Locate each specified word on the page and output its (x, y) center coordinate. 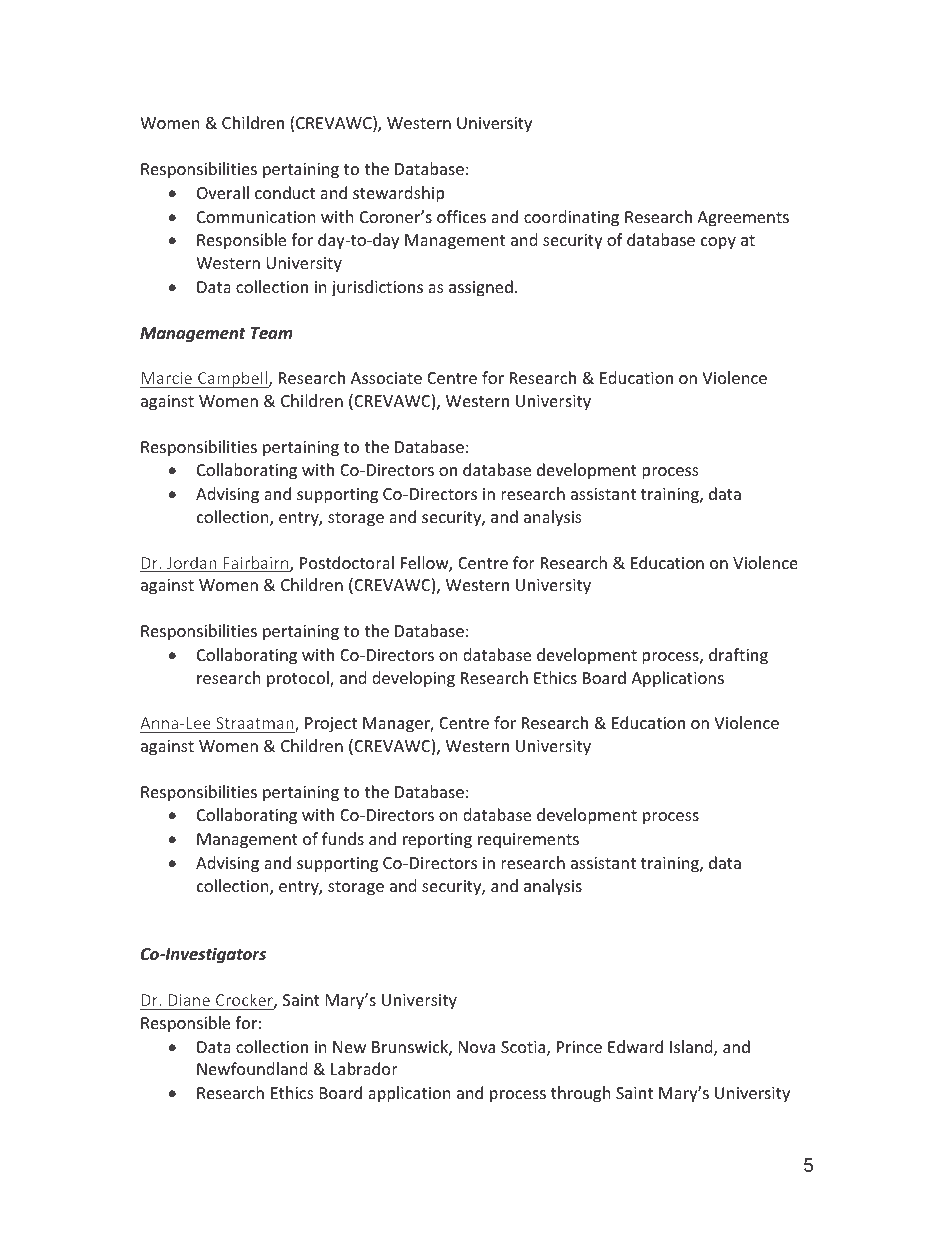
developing (413, 679)
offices (461, 216)
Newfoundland (252, 1068)
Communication (256, 217)
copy (718, 243)
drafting (738, 656)
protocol (299, 679)
